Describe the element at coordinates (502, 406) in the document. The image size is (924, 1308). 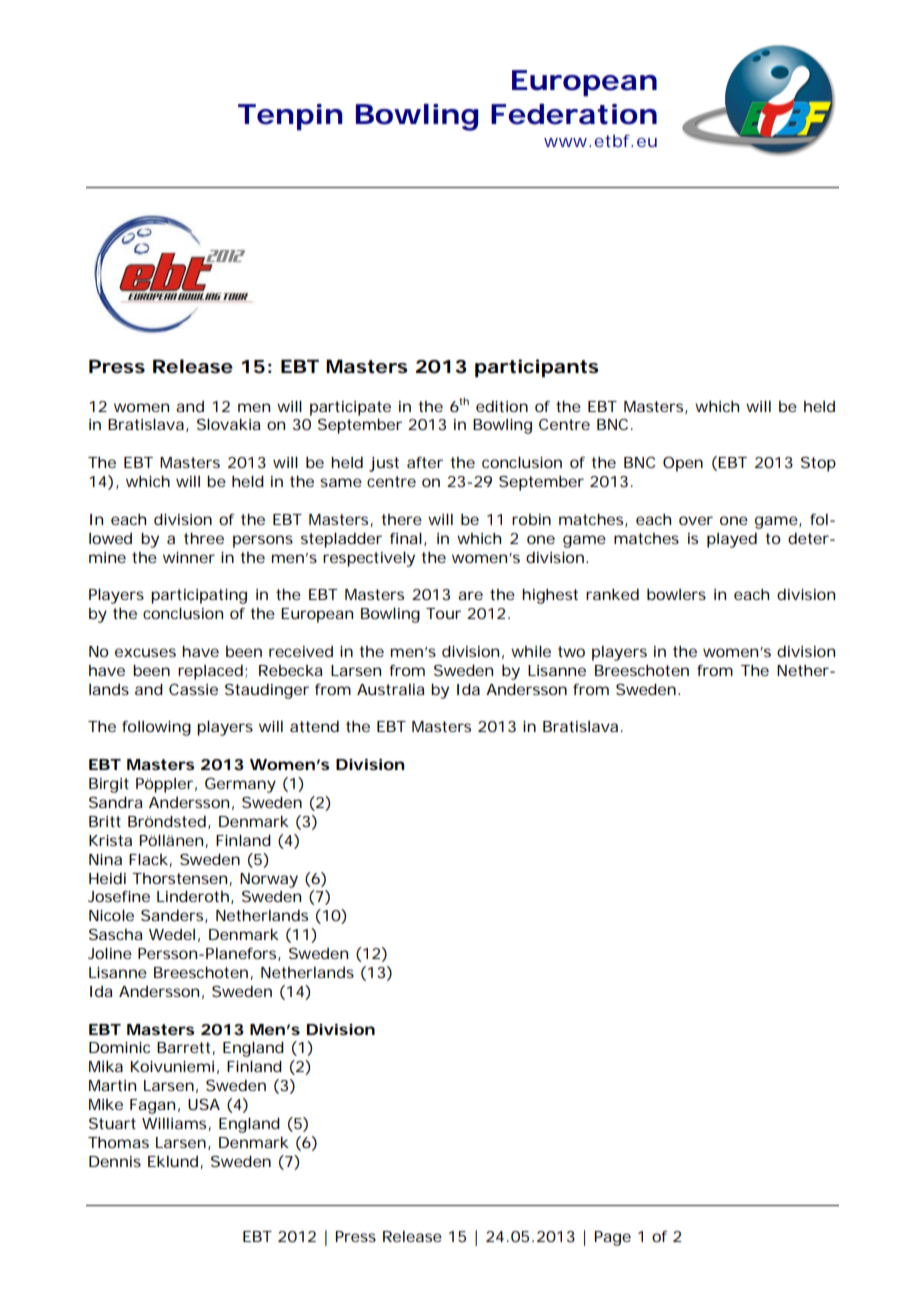
I see `edition` at that location.
